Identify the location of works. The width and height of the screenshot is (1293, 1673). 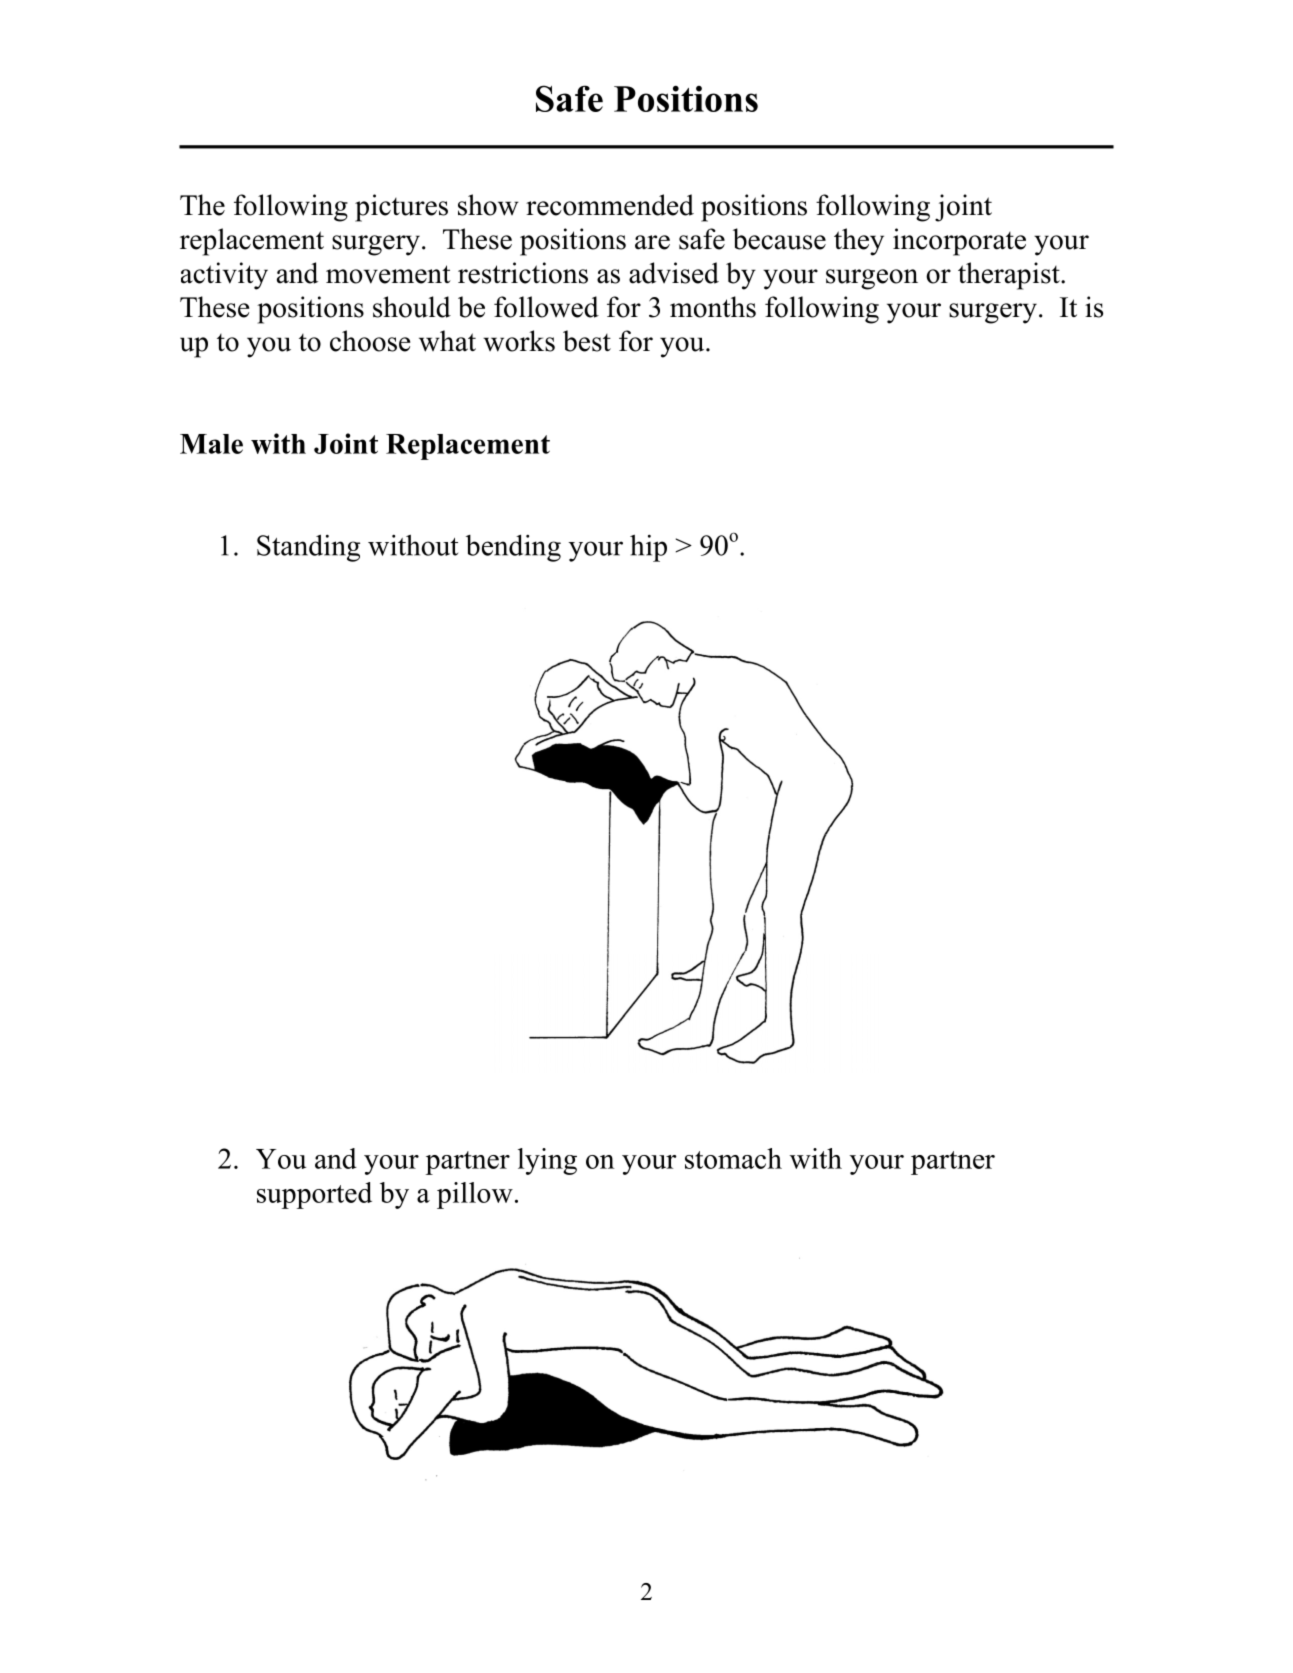
(519, 341).
